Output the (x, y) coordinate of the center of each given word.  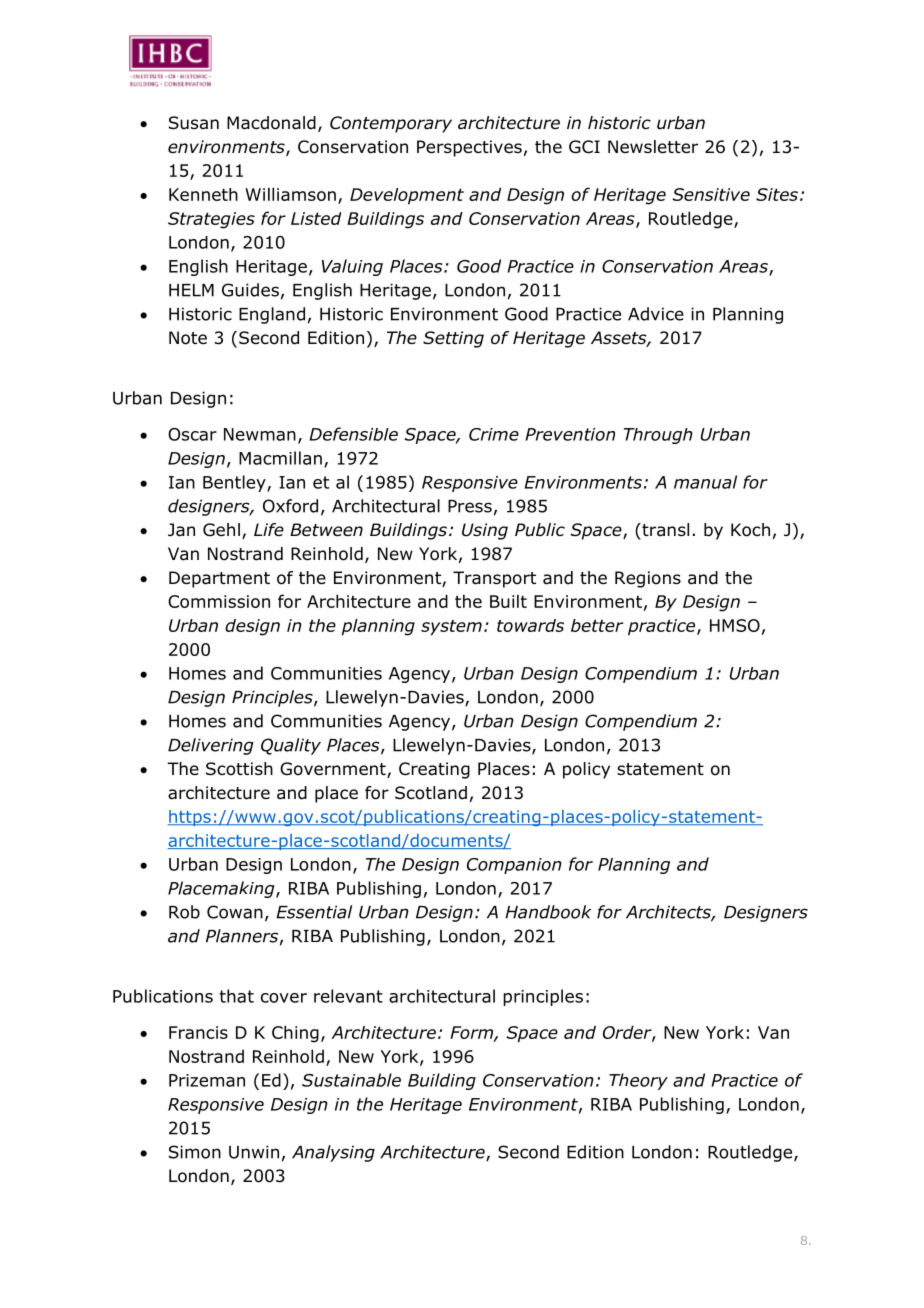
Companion (514, 866)
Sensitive (711, 194)
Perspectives (469, 148)
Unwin (254, 1152)
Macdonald (271, 123)
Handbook (548, 912)
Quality (291, 746)
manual (705, 482)
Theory (638, 1081)
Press (470, 506)
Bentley (235, 483)
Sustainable (351, 1080)
